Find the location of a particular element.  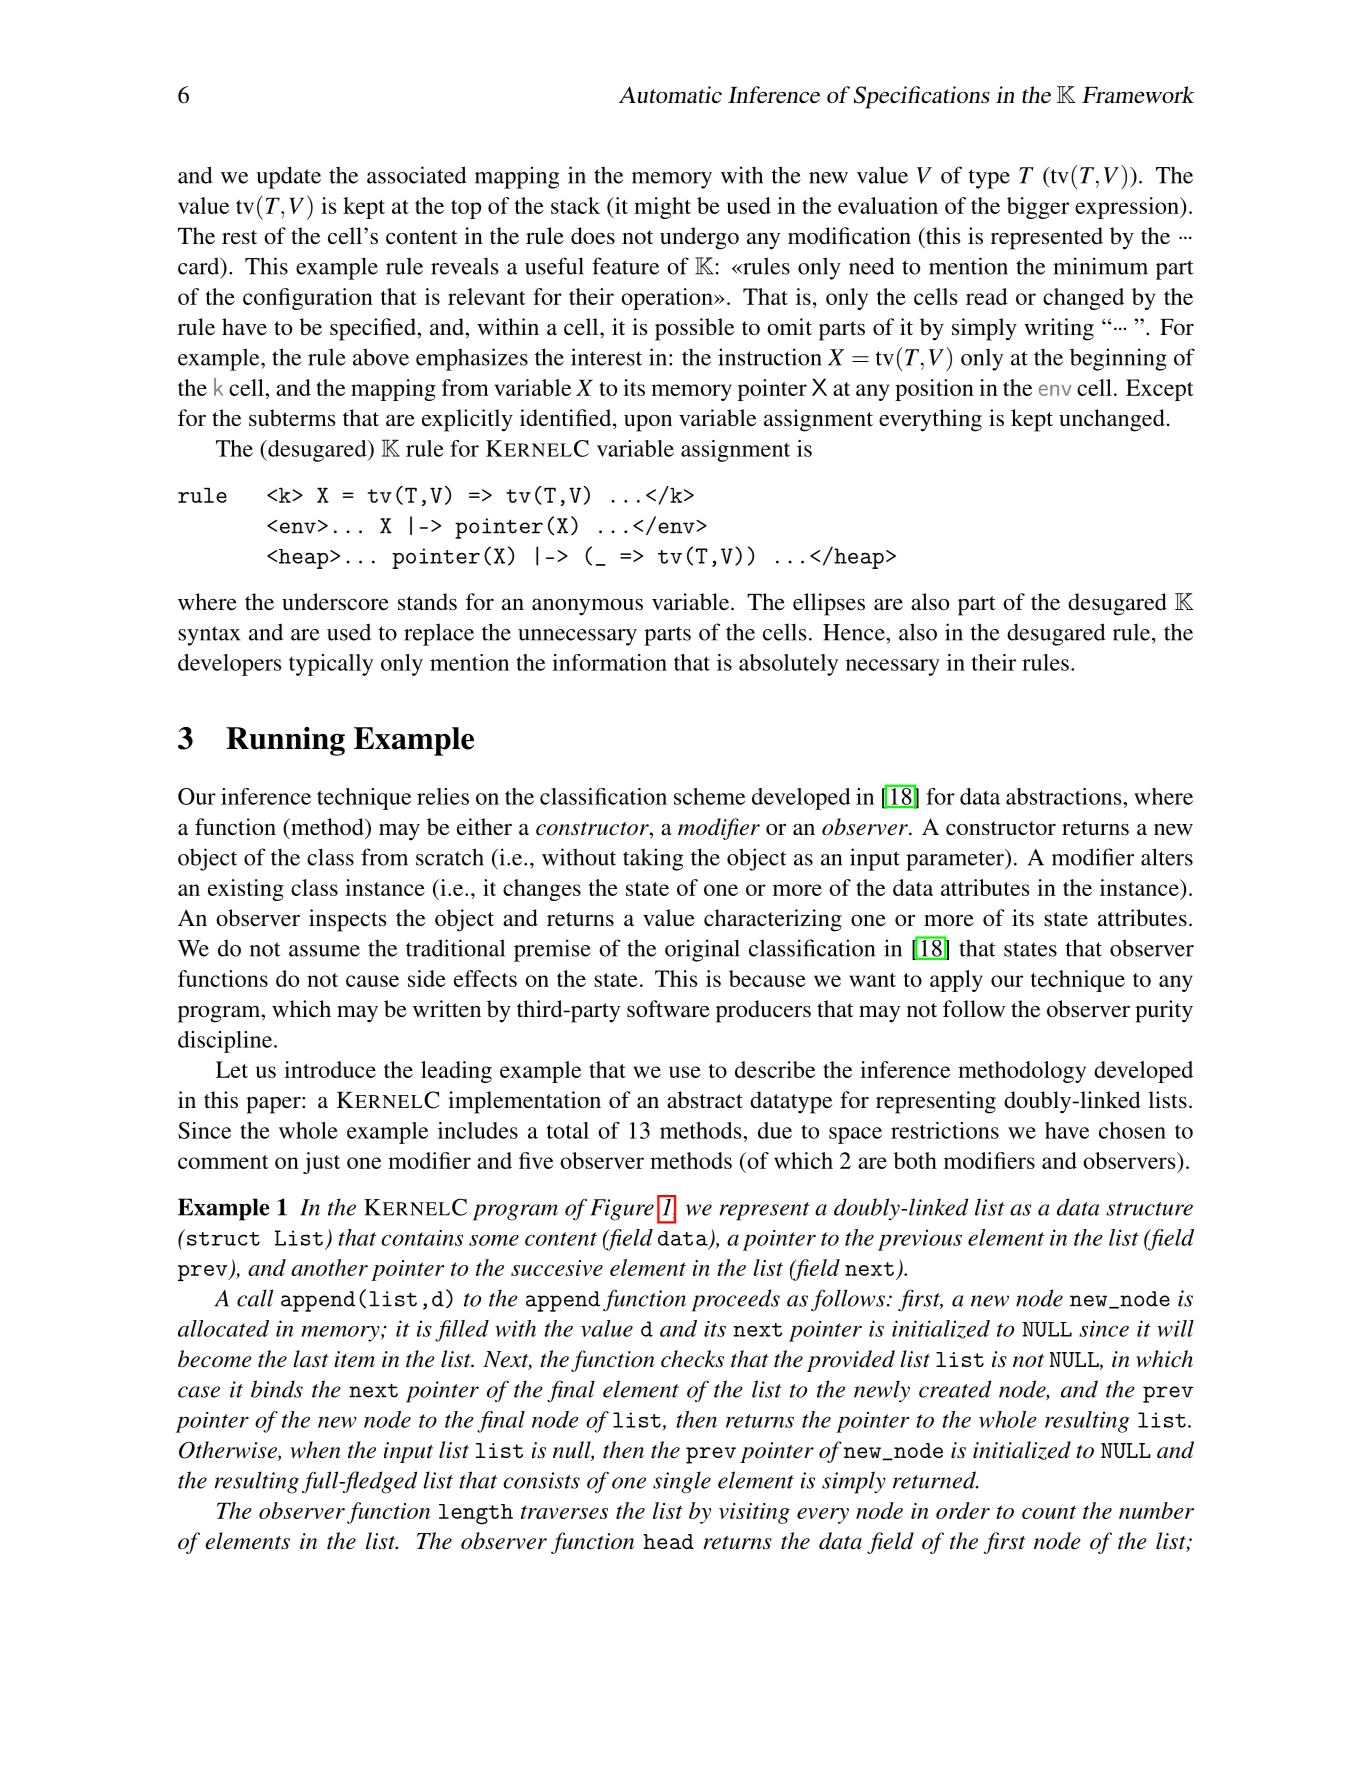

update is located at coordinates (288, 177).
